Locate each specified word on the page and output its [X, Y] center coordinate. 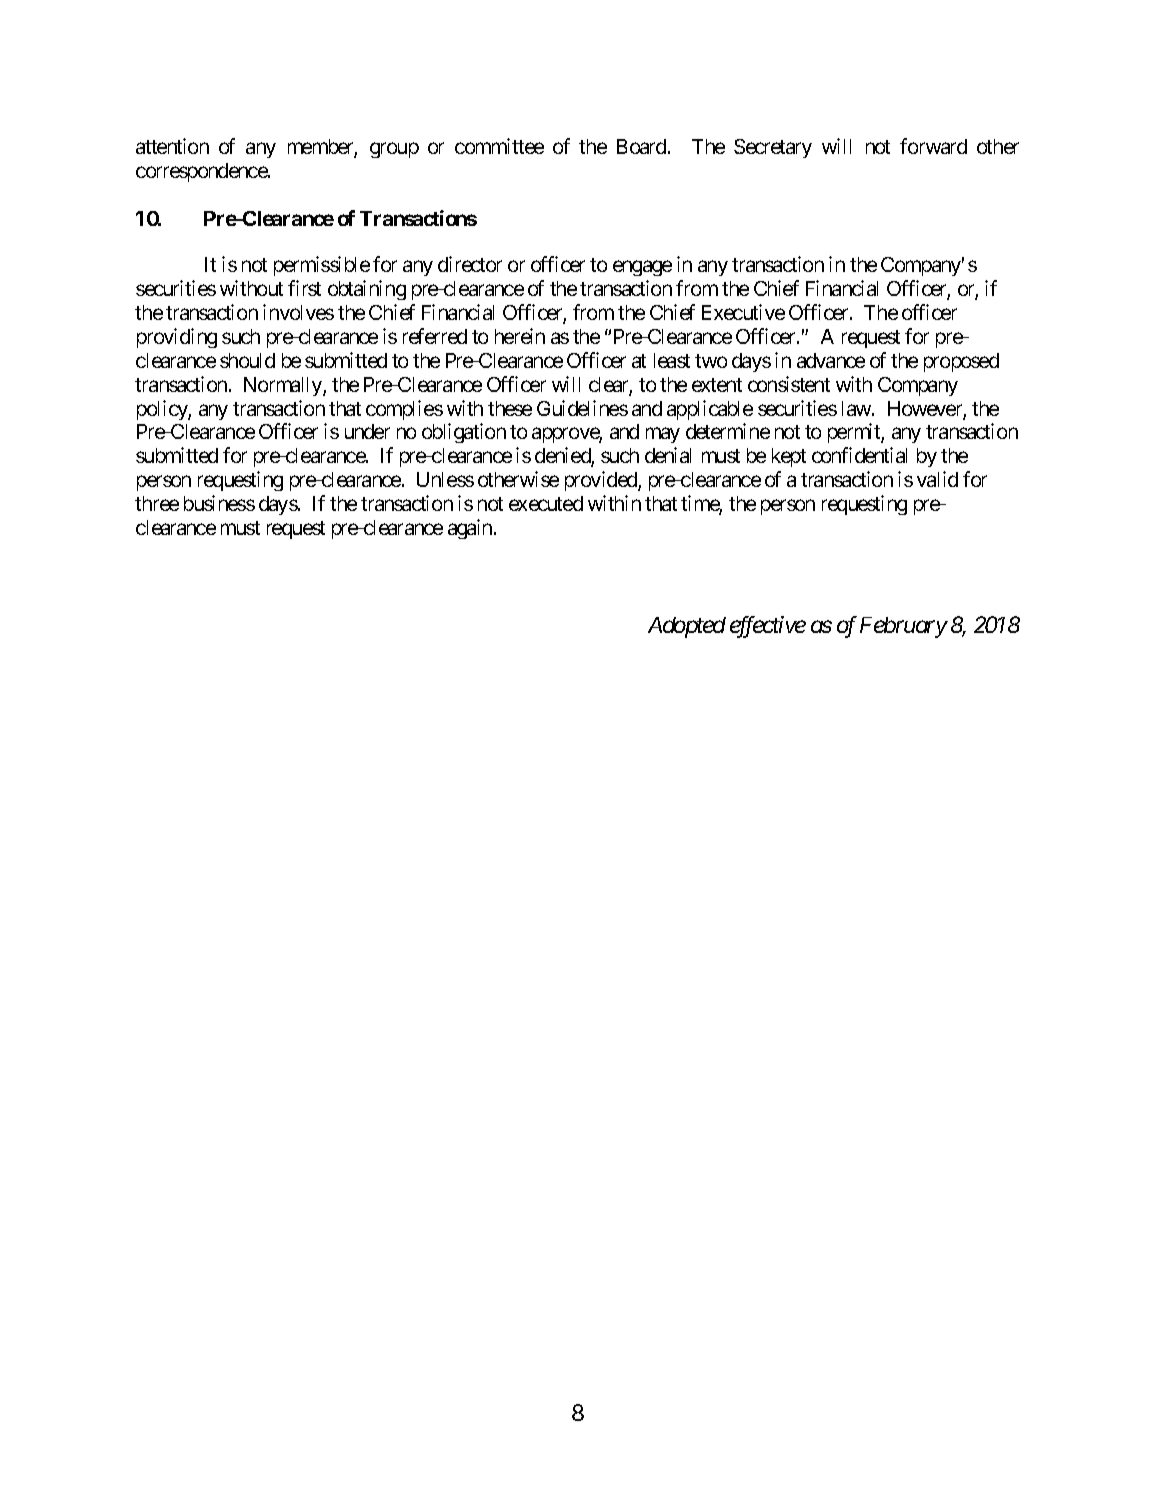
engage [642, 268]
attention [172, 146]
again [470, 529]
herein [520, 336]
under [367, 431]
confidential [859, 455]
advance [831, 360]
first [304, 288]
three [157, 503]
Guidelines [582, 408]
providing [177, 338]
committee [499, 146]
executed [546, 503]
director [470, 264]
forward [933, 146]
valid [937, 479]
